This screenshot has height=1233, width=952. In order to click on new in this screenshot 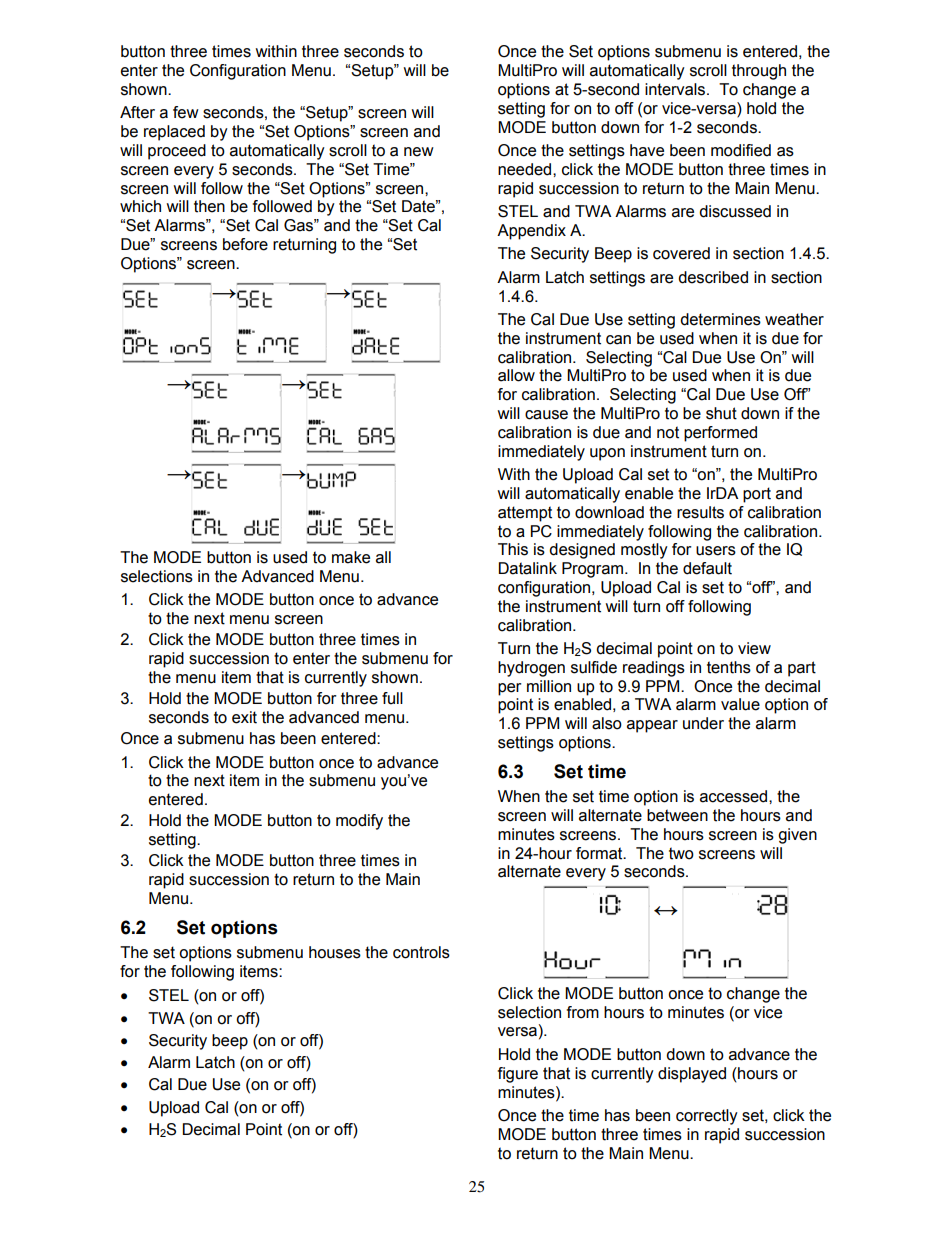, I will do `click(419, 152)`.
